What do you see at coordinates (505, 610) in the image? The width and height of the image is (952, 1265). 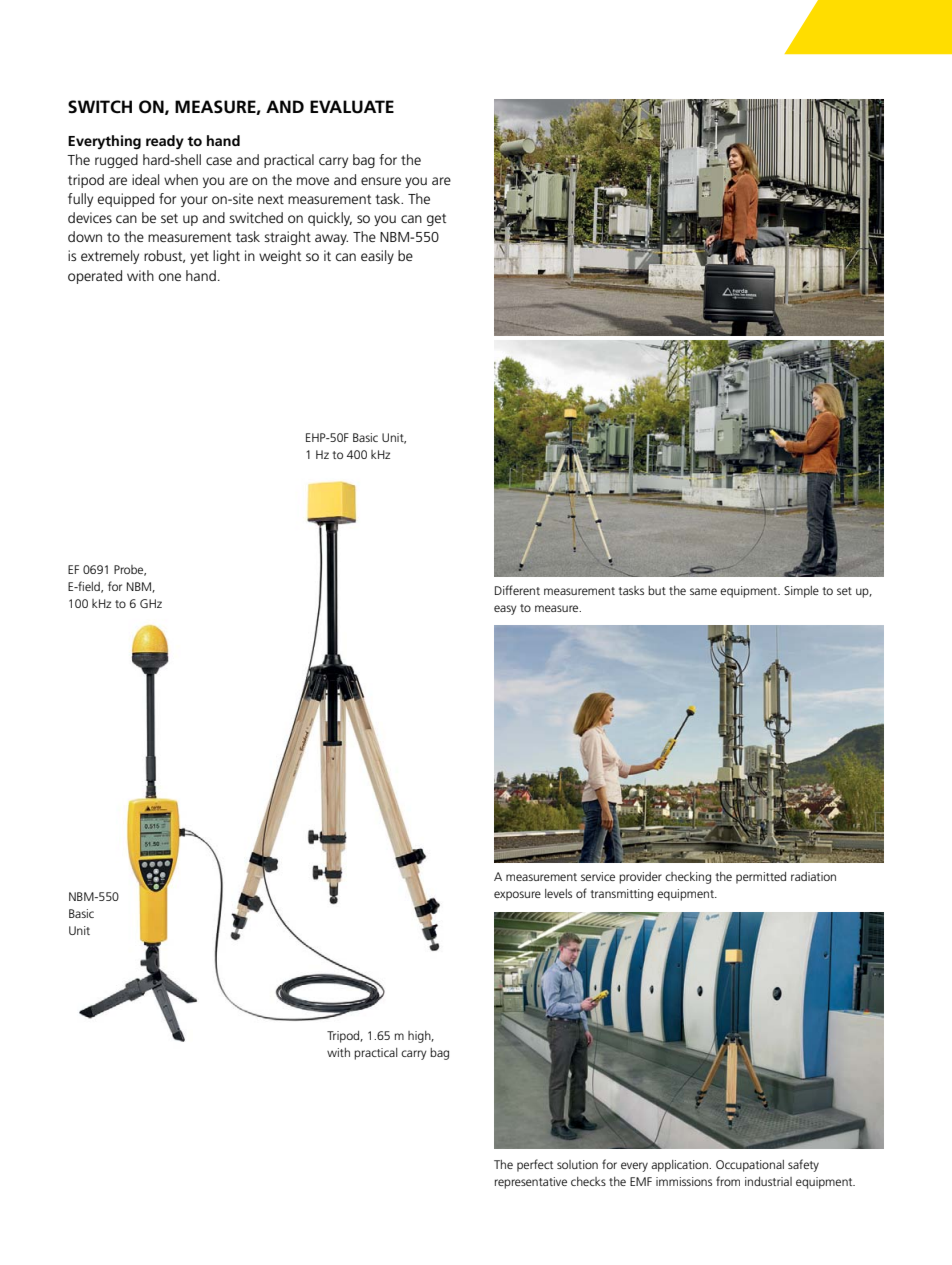 I see `easy` at bounding box center [505, 610].
